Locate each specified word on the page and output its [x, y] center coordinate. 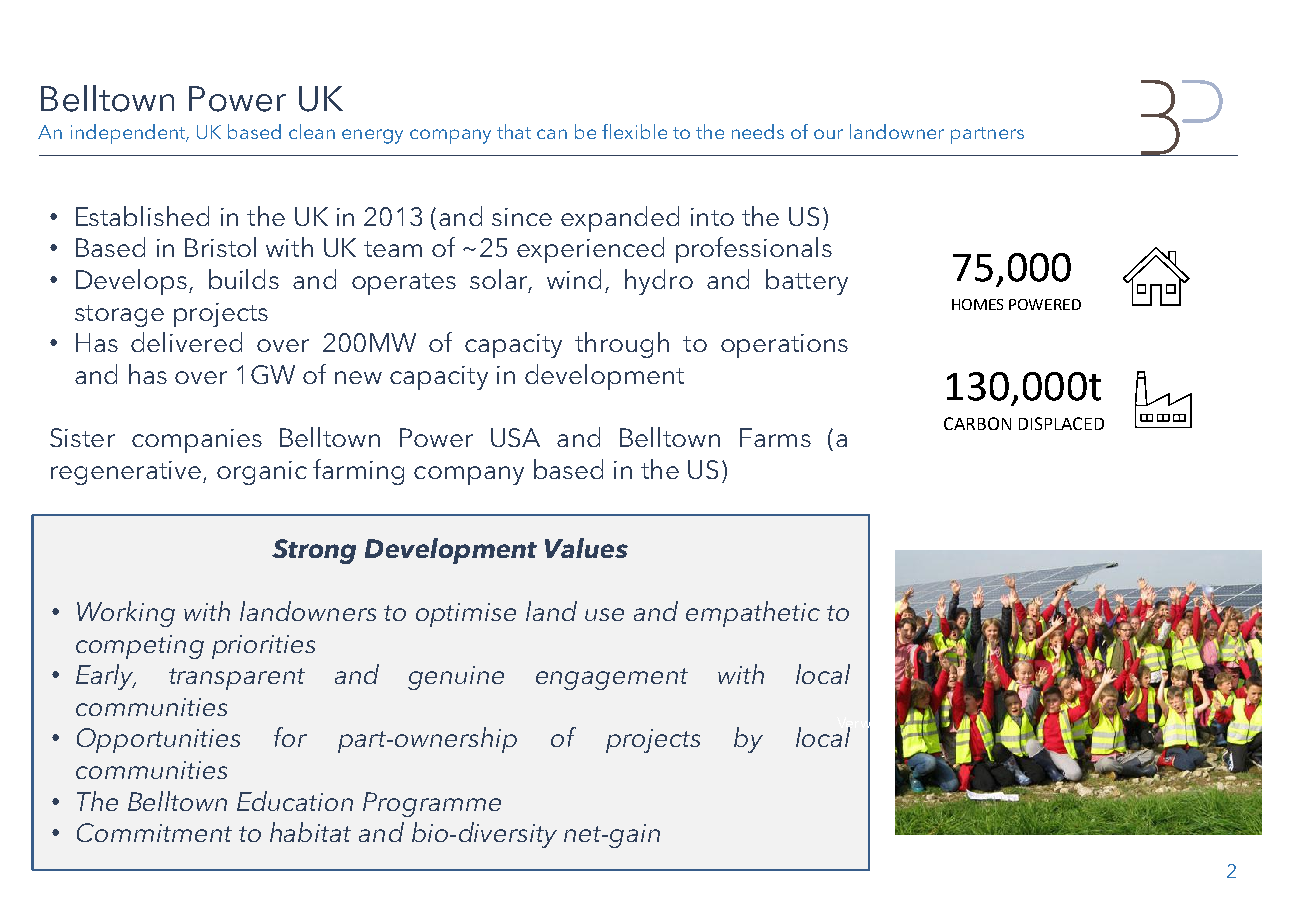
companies [197, 441]
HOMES [977, 304]
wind [574, 279]
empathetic [753, 614]
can [552, 134]
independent [129, 134]
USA [515, 437]
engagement [612, 679]
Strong [314, 551]
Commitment [154, 832]
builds [244, 279]
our [828, 134]
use [604, 614]
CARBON [977, 423]
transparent [237, 679]
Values [586, 548]
